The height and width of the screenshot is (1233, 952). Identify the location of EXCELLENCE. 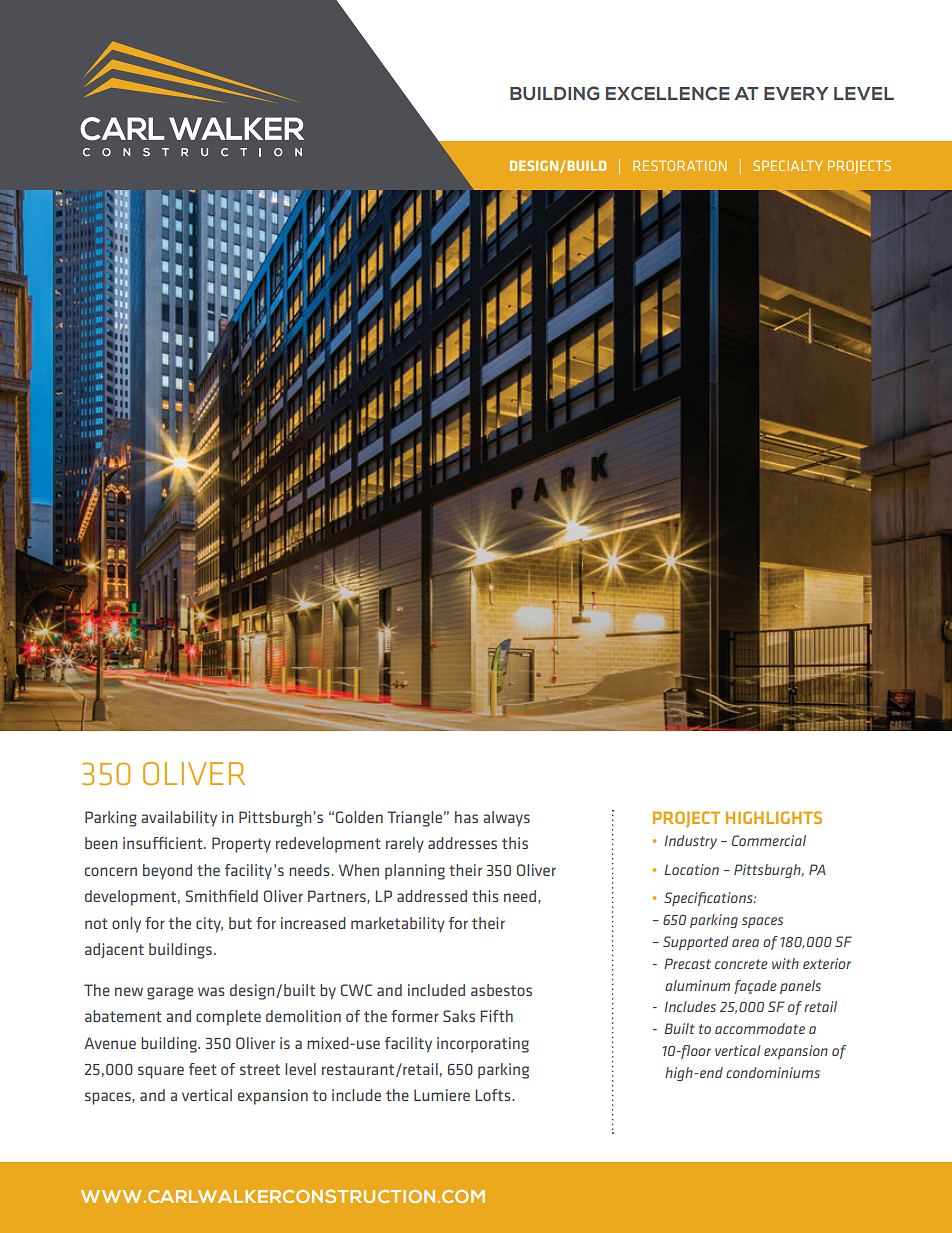
(668, 93).
